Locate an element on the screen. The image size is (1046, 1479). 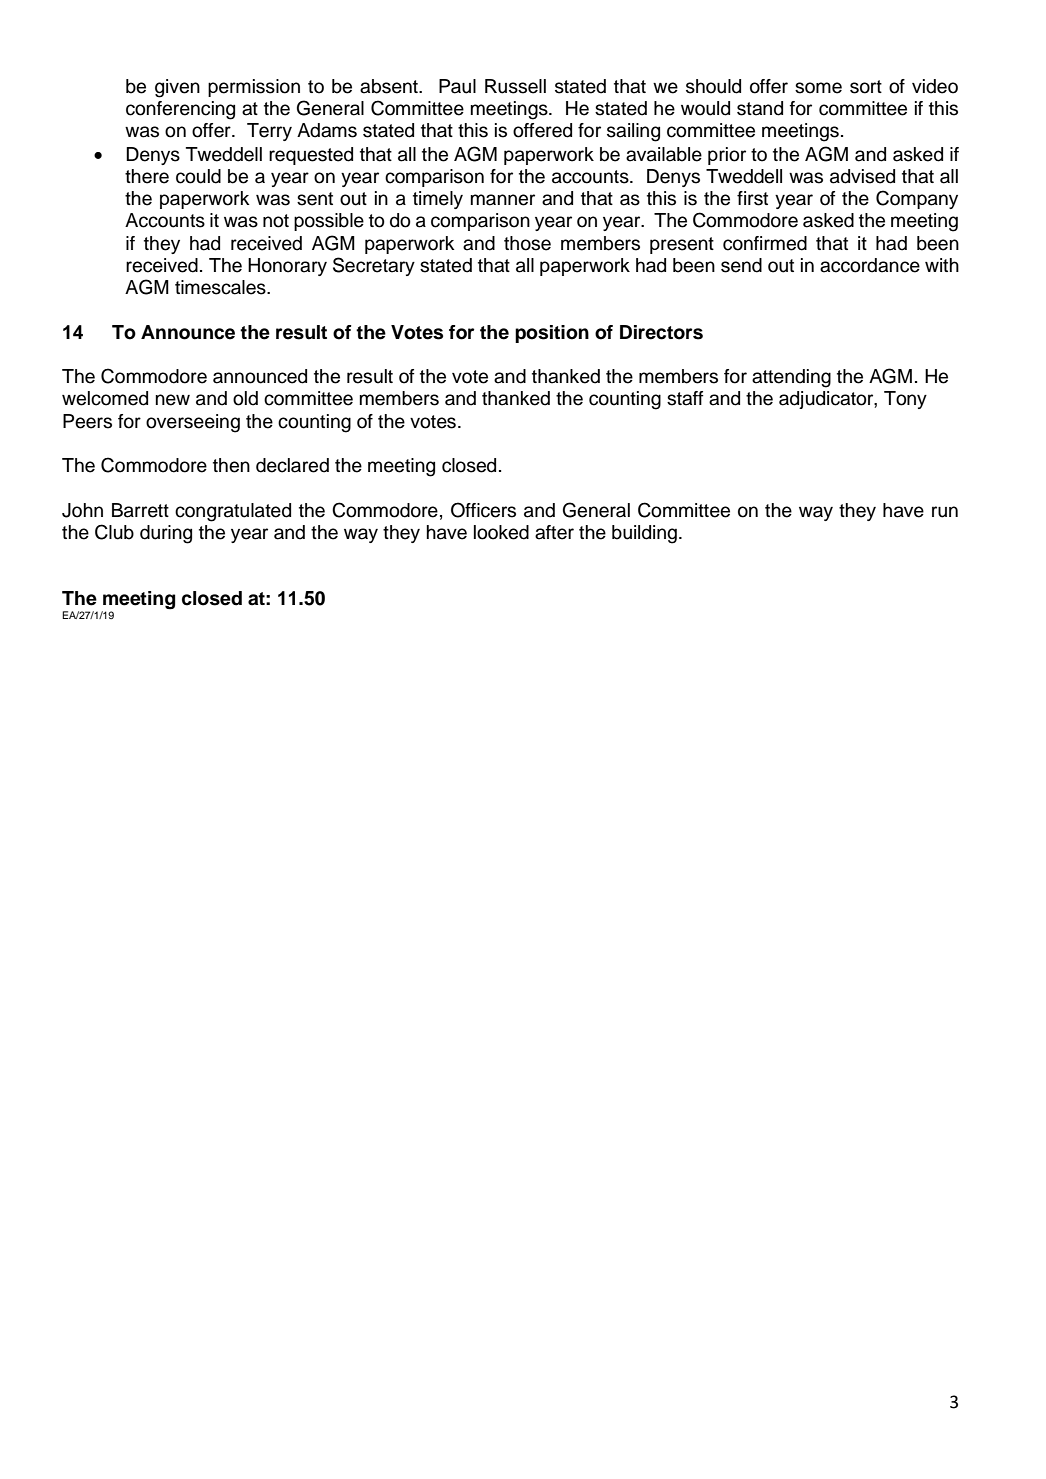
run is located at coordinates (945, 512).
